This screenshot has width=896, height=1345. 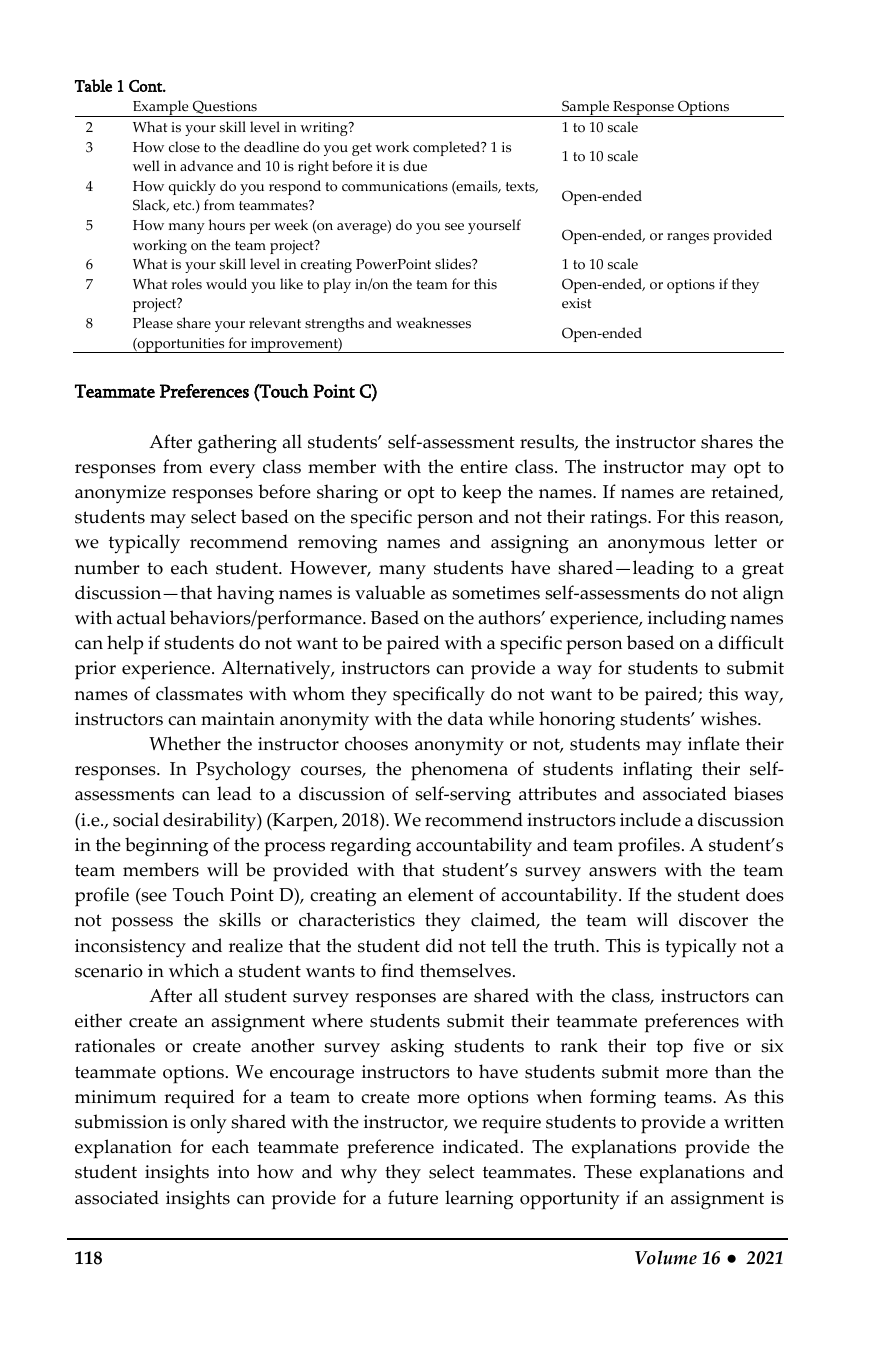 What do you see at coordinates (233, 1172) in the screenshot?
I see `into` at bounding box center [233, 1172].
